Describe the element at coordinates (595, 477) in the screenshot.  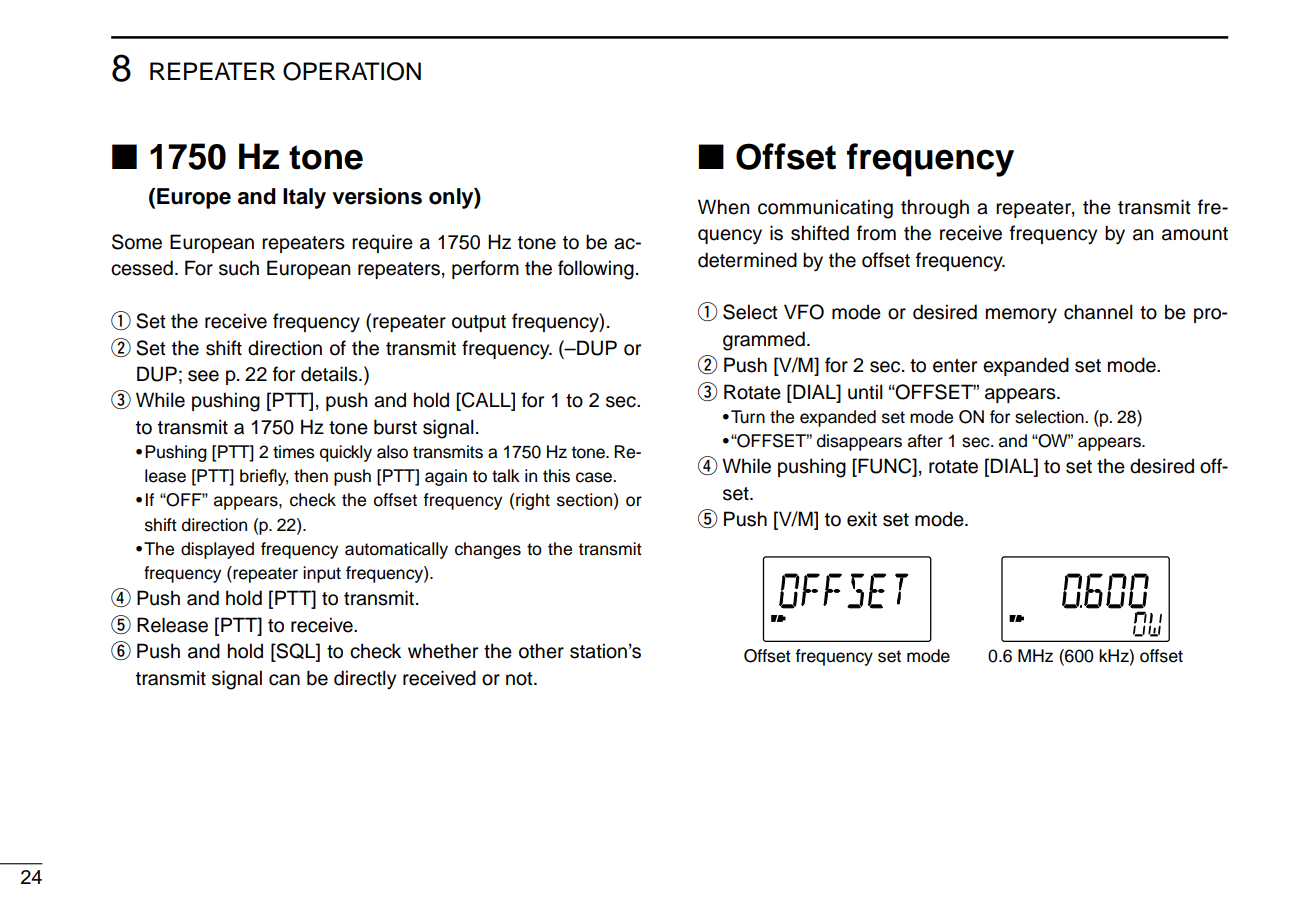
I see `case` at that location.
